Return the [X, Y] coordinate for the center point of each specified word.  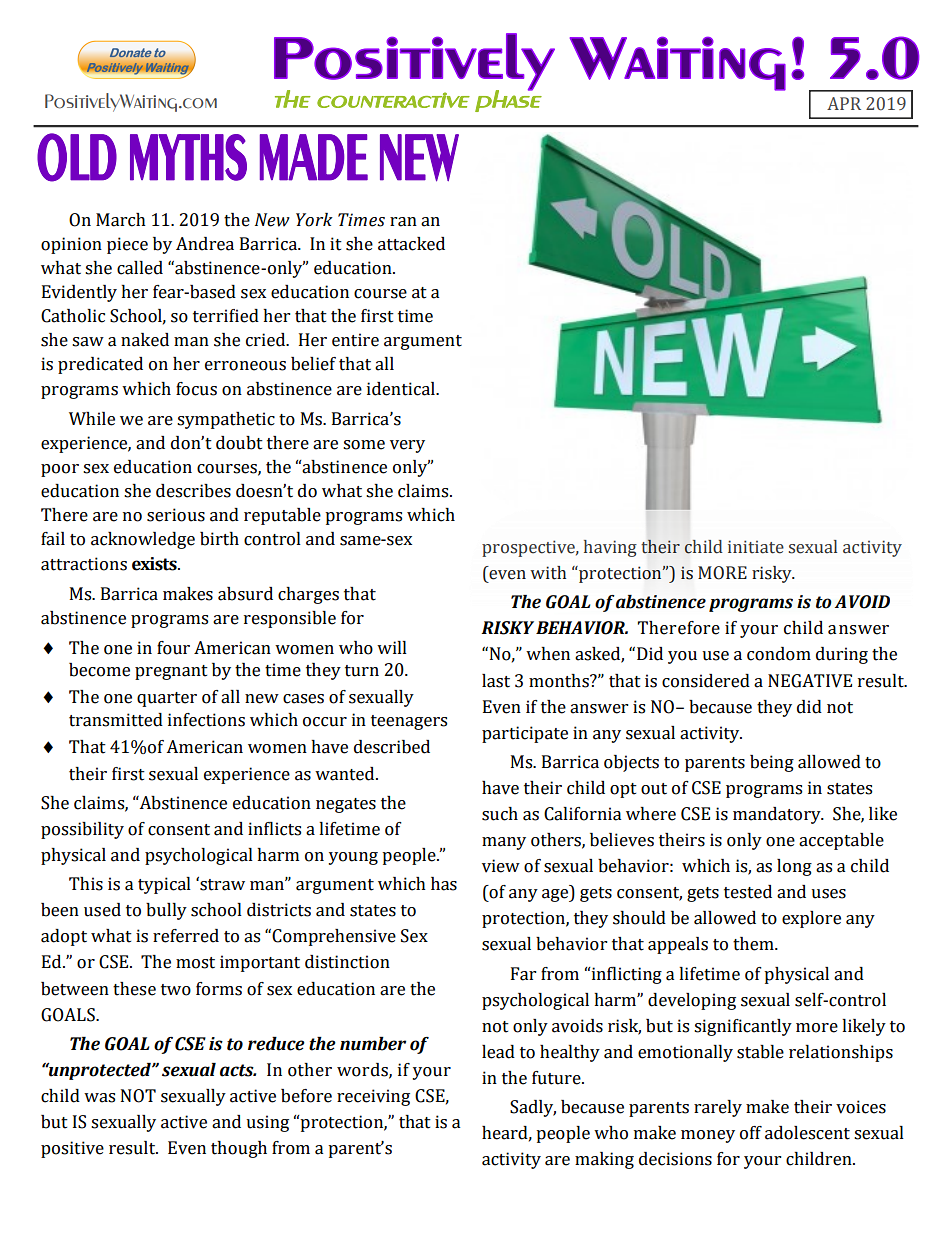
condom [779, 654]
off [751, 1133]
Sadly [533, 1108]
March [121, 220]
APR [844, 103]
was [99, 1098]
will [392, 647]
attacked [411, 244]
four [173, 648]
